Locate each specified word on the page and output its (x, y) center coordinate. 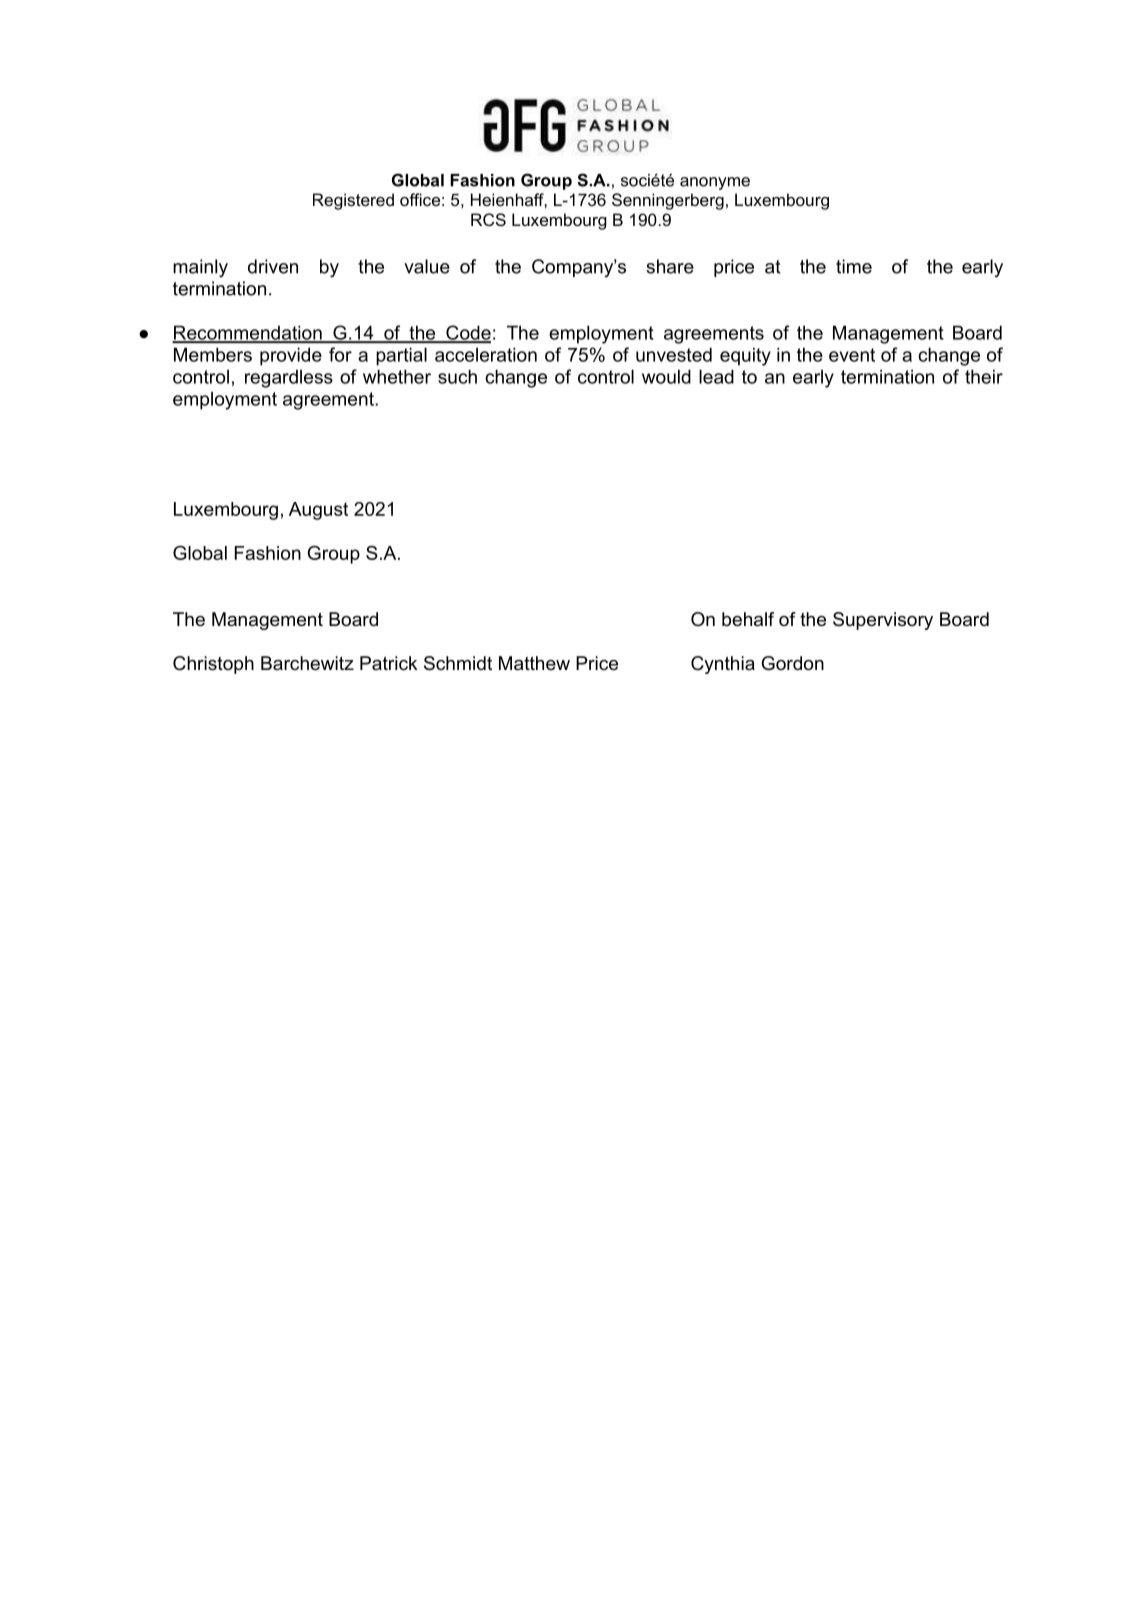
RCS (488, 219)
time (854, 266)
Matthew (534, 663)
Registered (353, 201)
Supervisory (883, 621)
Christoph (213, 665)
